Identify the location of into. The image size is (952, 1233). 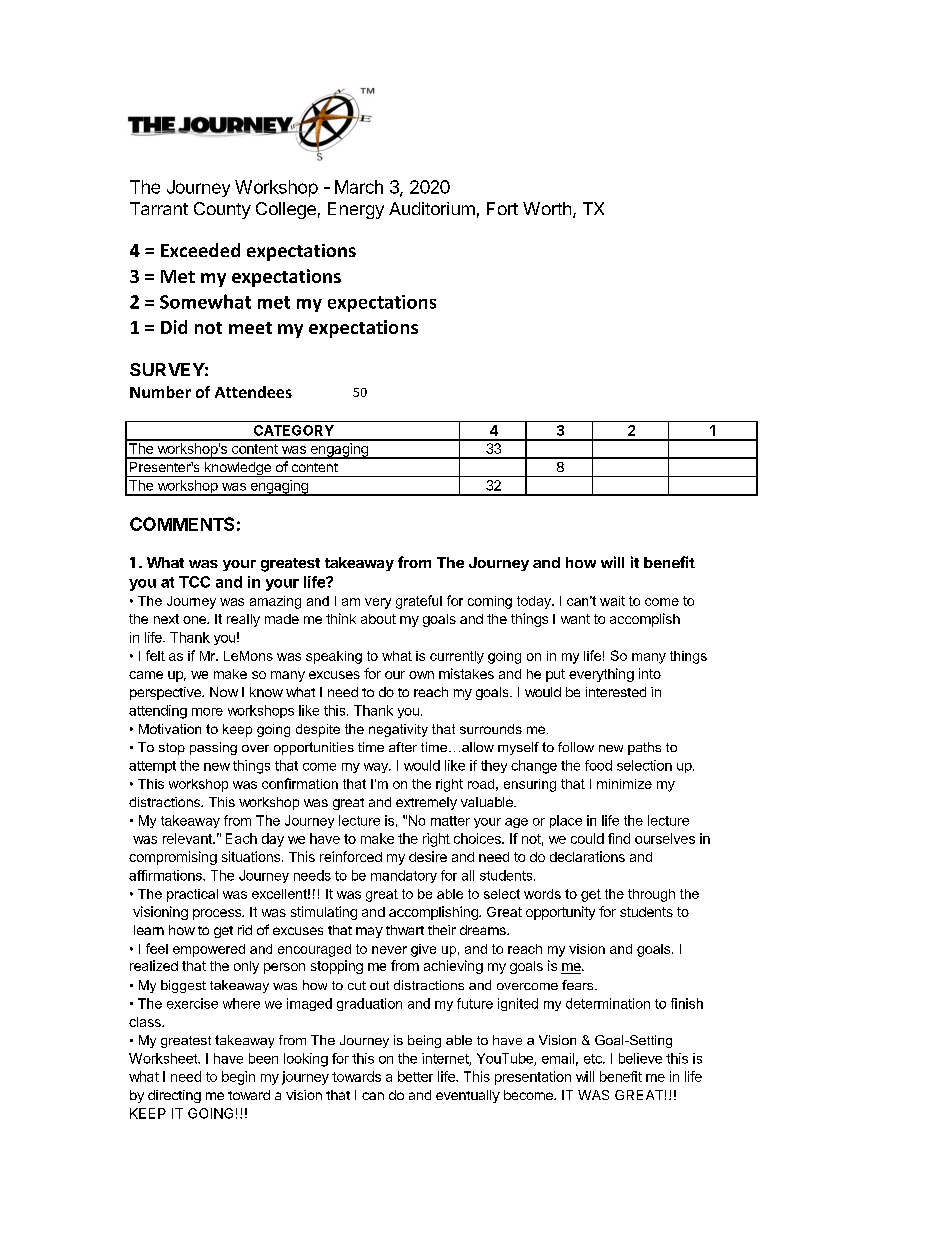
(650, 673).
